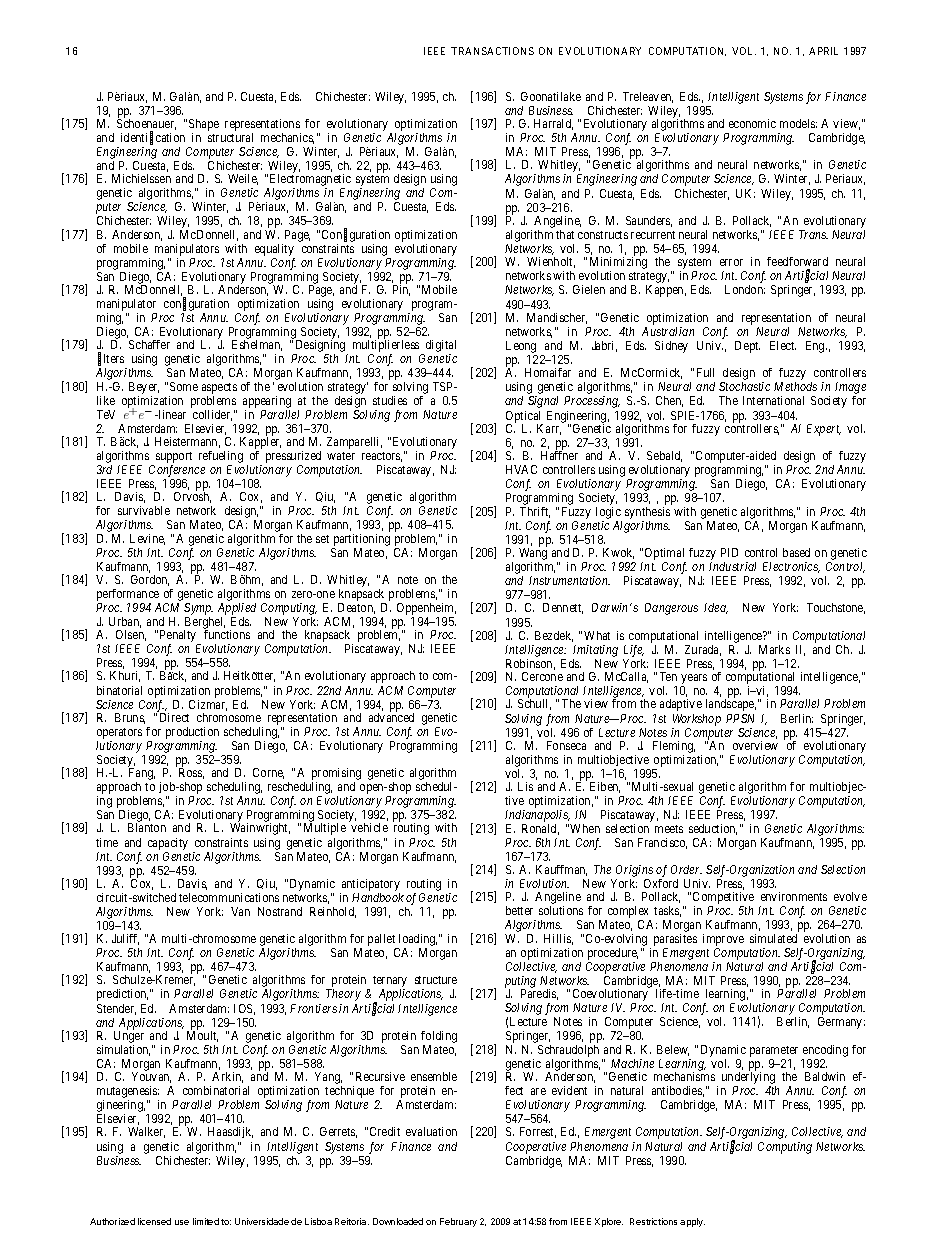 Image resolution: width=952 pixels, height=1233 pixels. Describe the element at coordinates (519, 910) in the image. I see `better` at that location.
